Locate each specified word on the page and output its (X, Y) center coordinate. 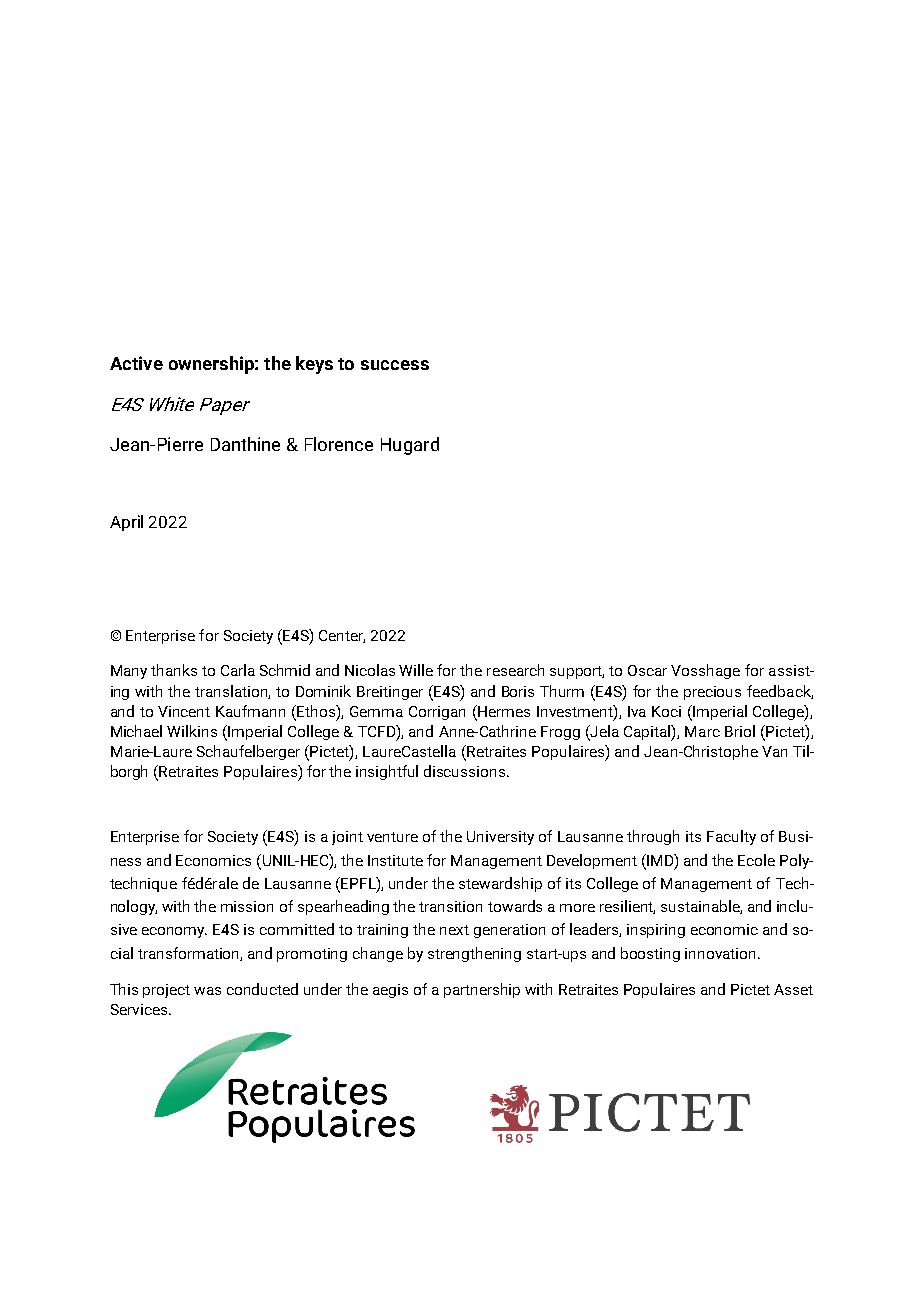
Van (774, 751)
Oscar (647, 670)
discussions (466, 771)
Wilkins (192, 731)
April (126, 523)
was (207, 991)
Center (342, 636)
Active (136, 363)
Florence (339, 444)
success (395, 365)
